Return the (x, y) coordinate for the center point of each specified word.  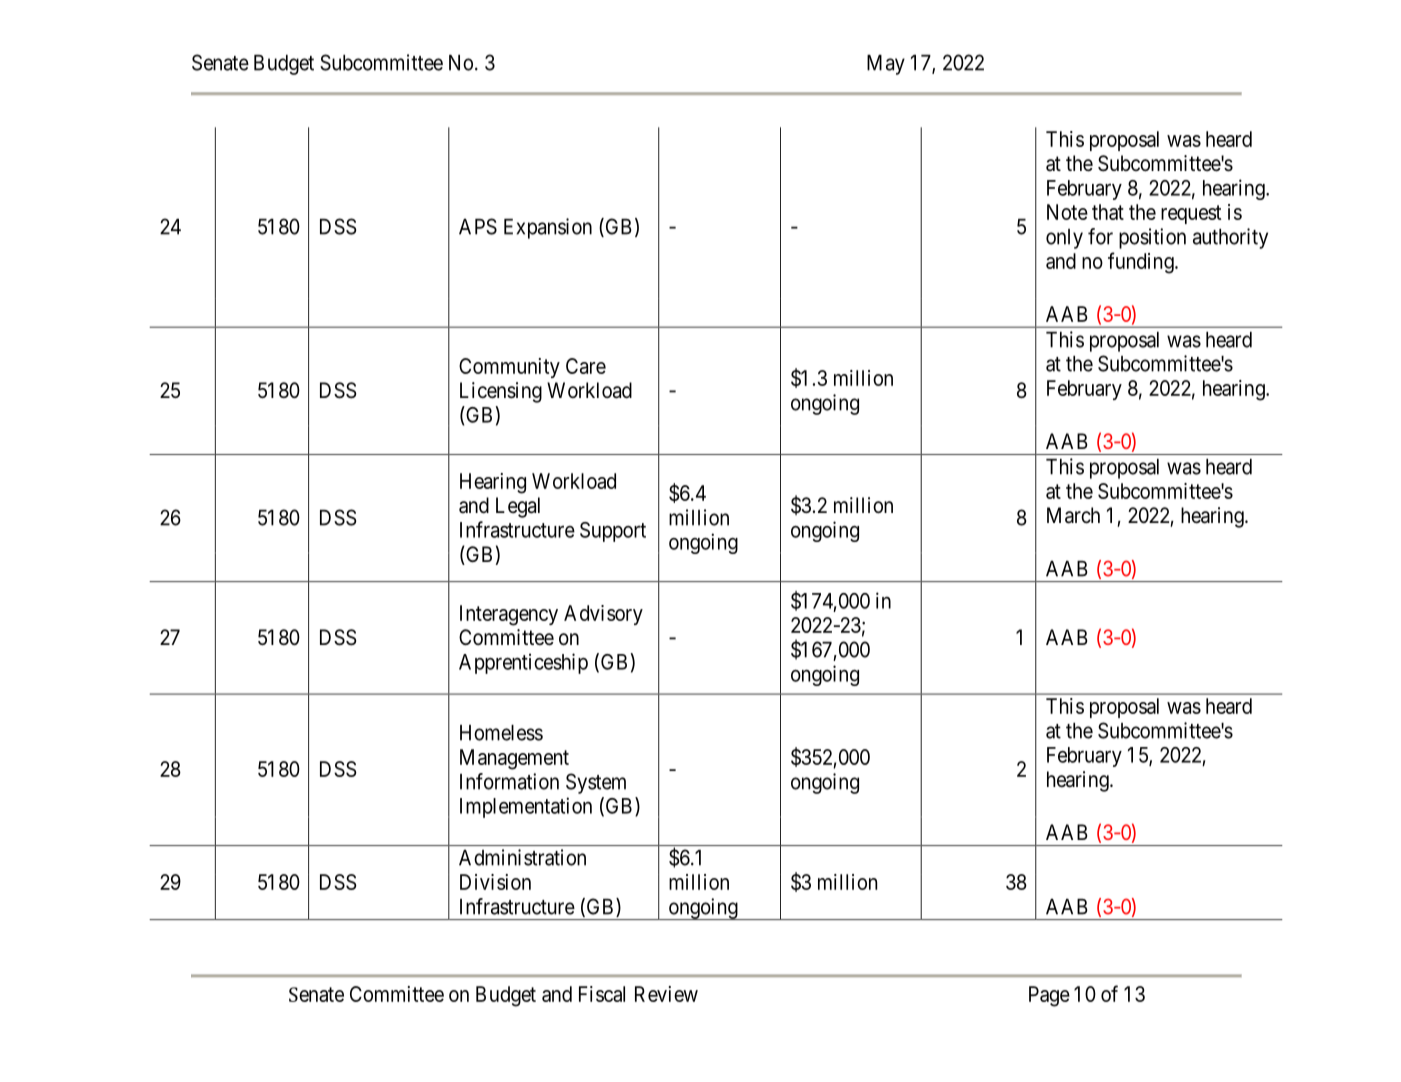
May (886, 65)
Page (1049, 996)
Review (666, 994)
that (1108, 212)
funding (1142, 263)
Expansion (548, 228)
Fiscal (602, 994)
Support (613, 532)
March (1073, 515)
